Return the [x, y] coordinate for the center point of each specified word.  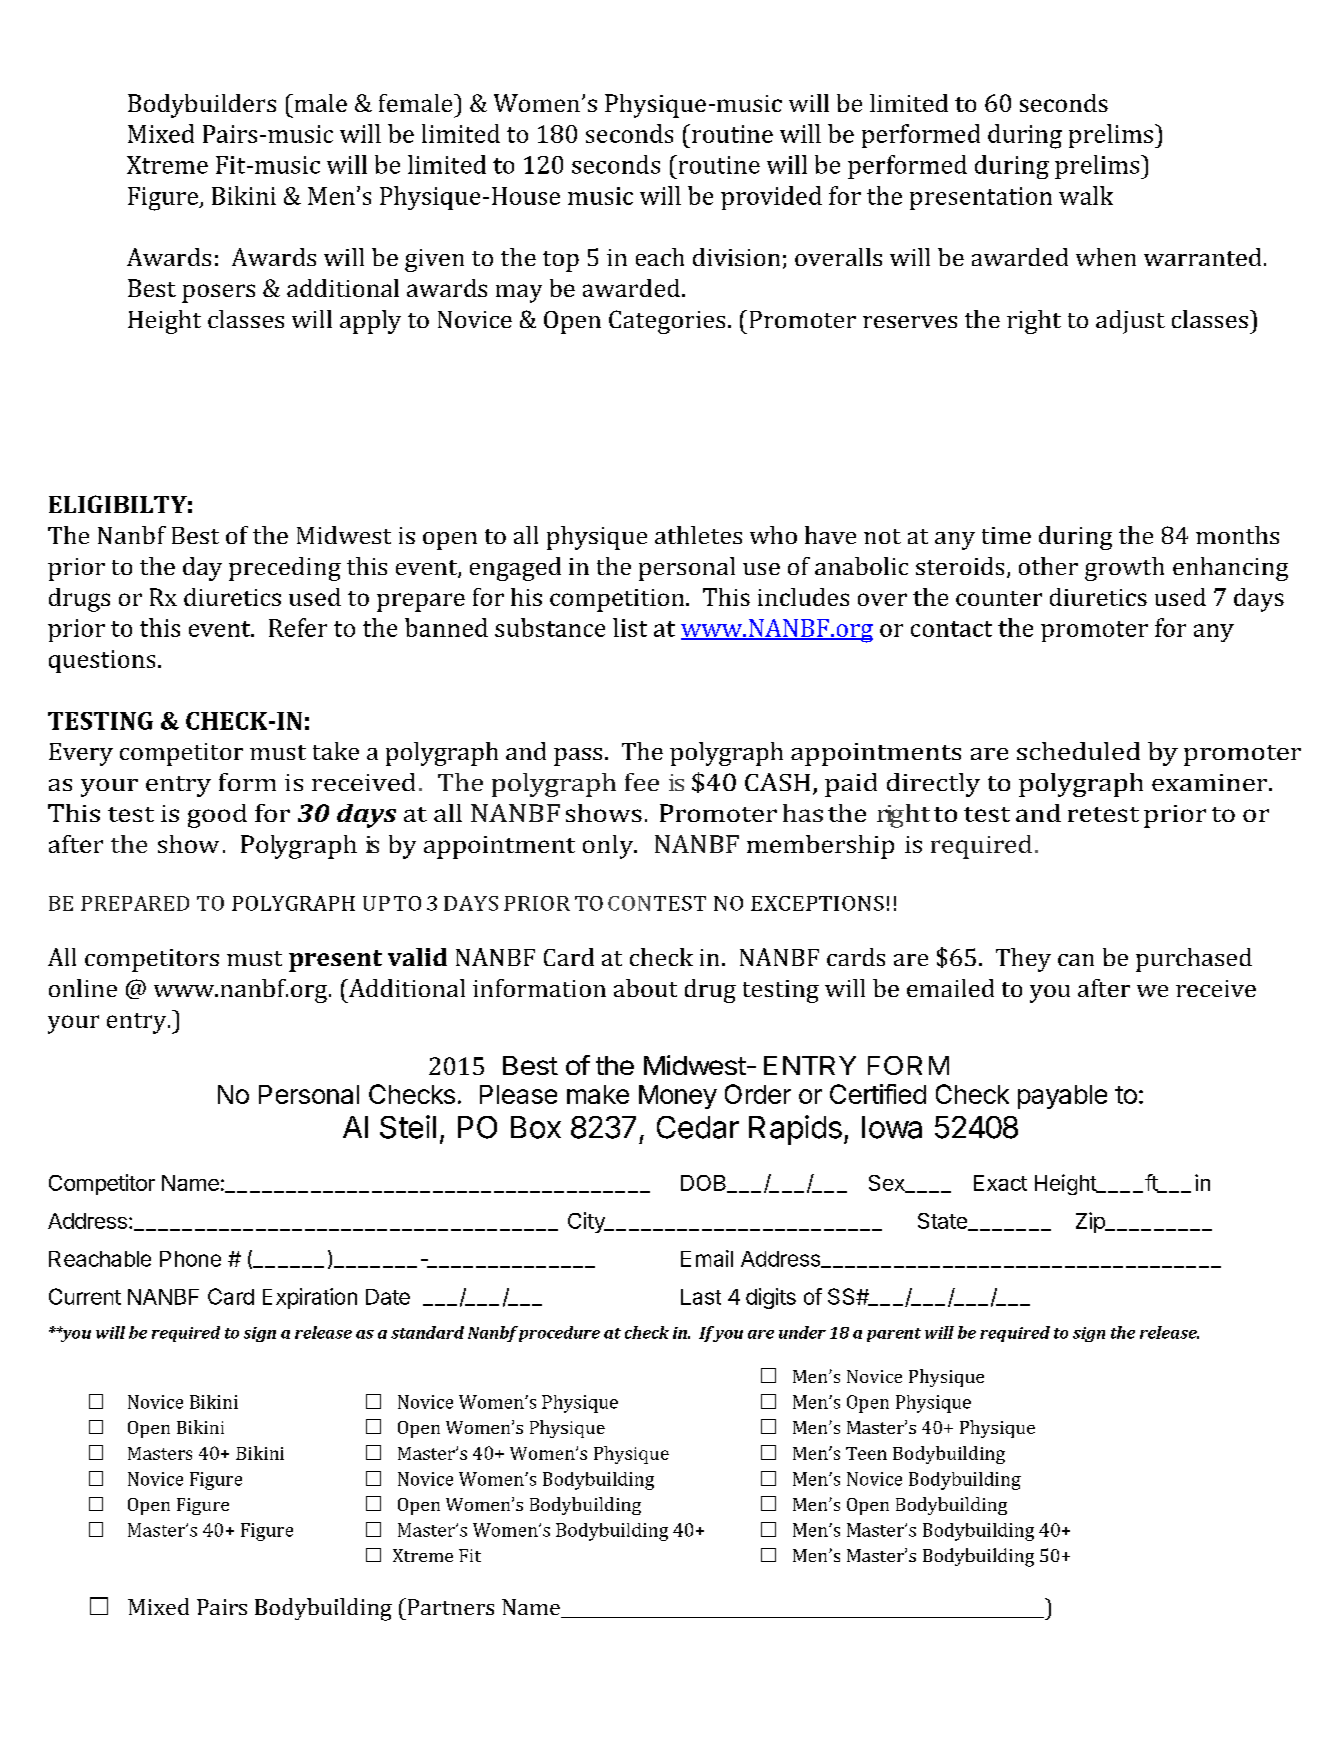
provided [771, 198]
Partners [449, 1606]
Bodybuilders [202, 106]
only [609, 847]
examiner [1211, 782]
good [217, 816]
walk [1086, 195]
